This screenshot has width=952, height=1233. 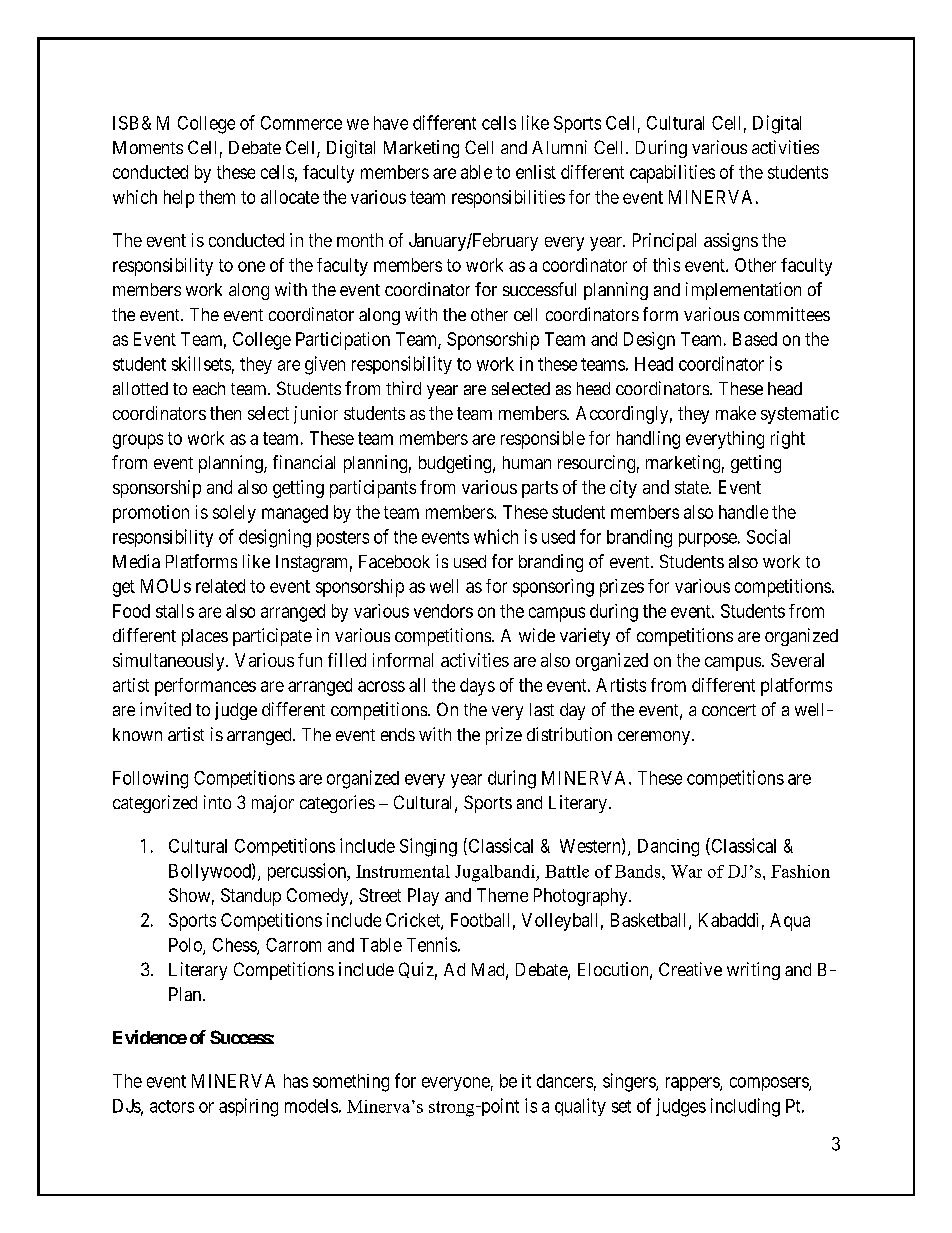 I want to click on then, so click(x=225, y=413).
